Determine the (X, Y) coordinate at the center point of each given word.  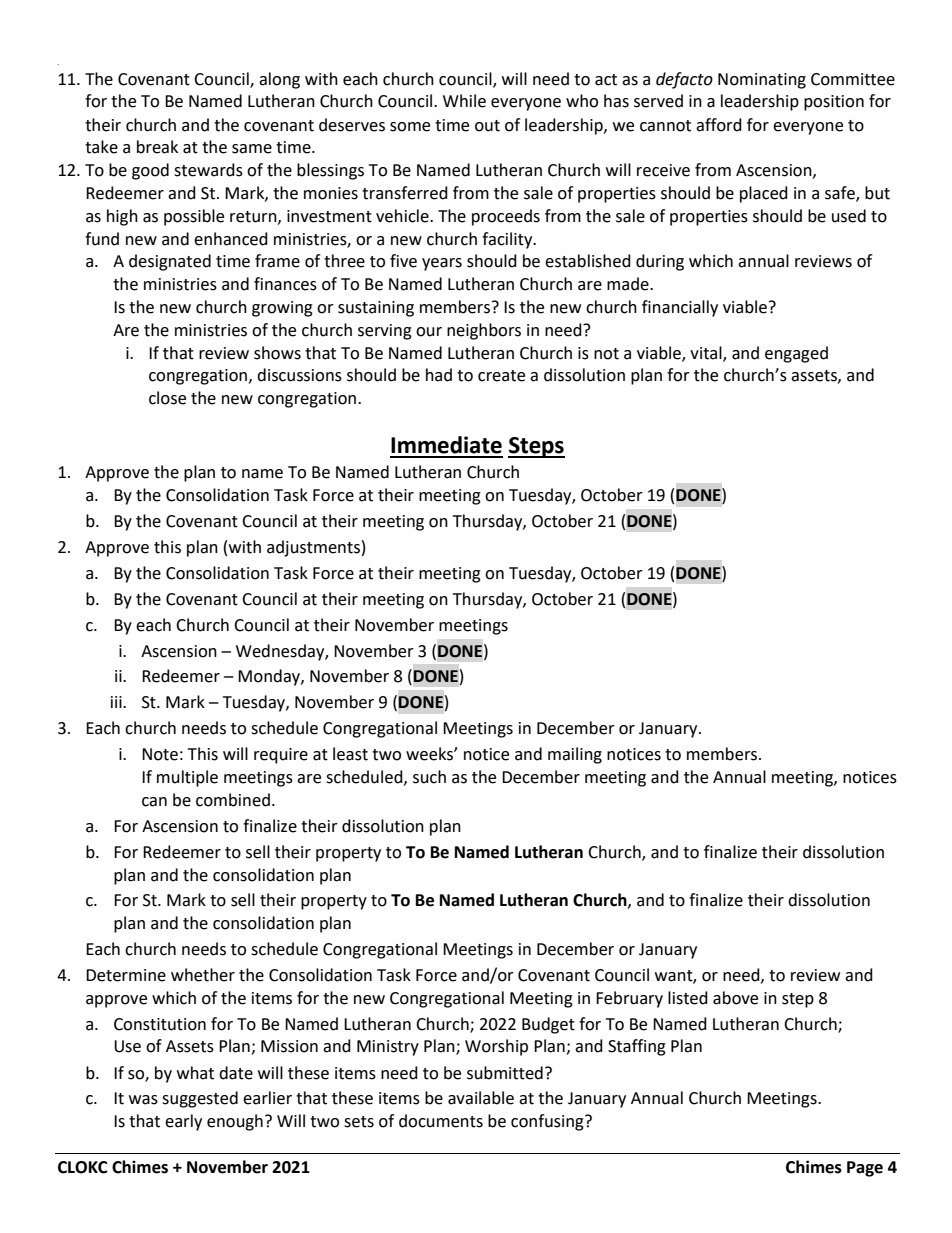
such (429, 777)
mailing (575, 755)
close (167, 398)
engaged (796, 354)
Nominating (762, 81)
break (157, 147)
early (183, 1122)
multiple (187, 778)
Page (865, 1169)
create (501, 376)
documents (441, 1121)
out (487, 126)
